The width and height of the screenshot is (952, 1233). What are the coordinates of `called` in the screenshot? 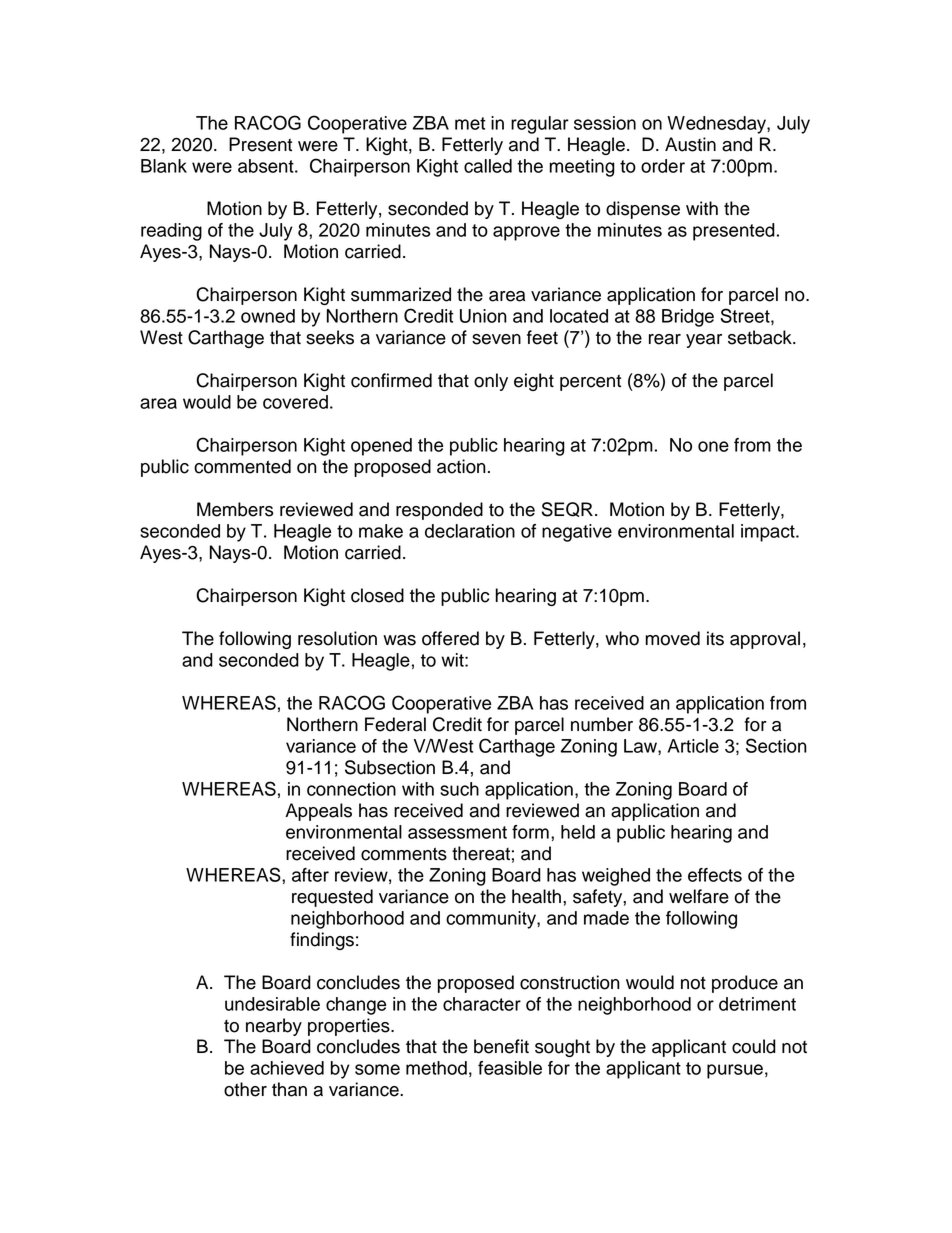 It's located at (488, 166).
